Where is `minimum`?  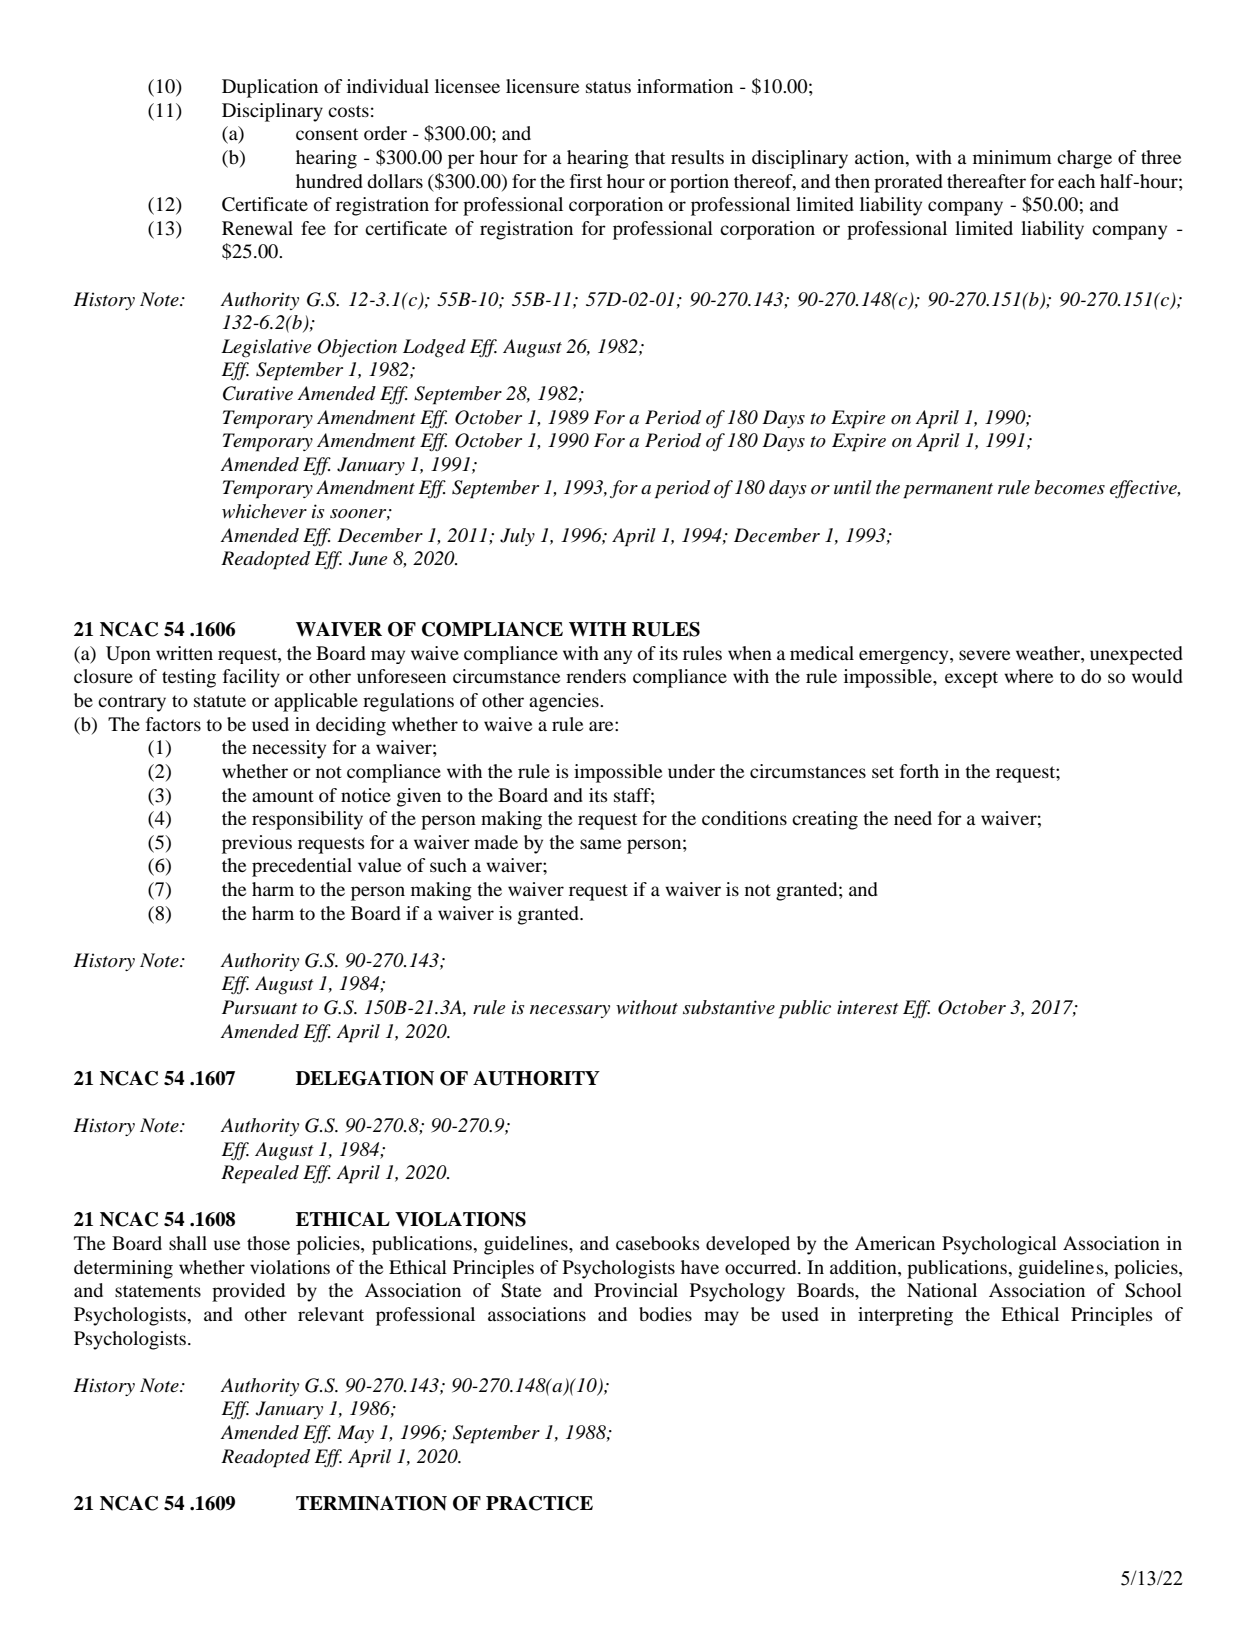 minimum is located at coordinates (1012, 157).
